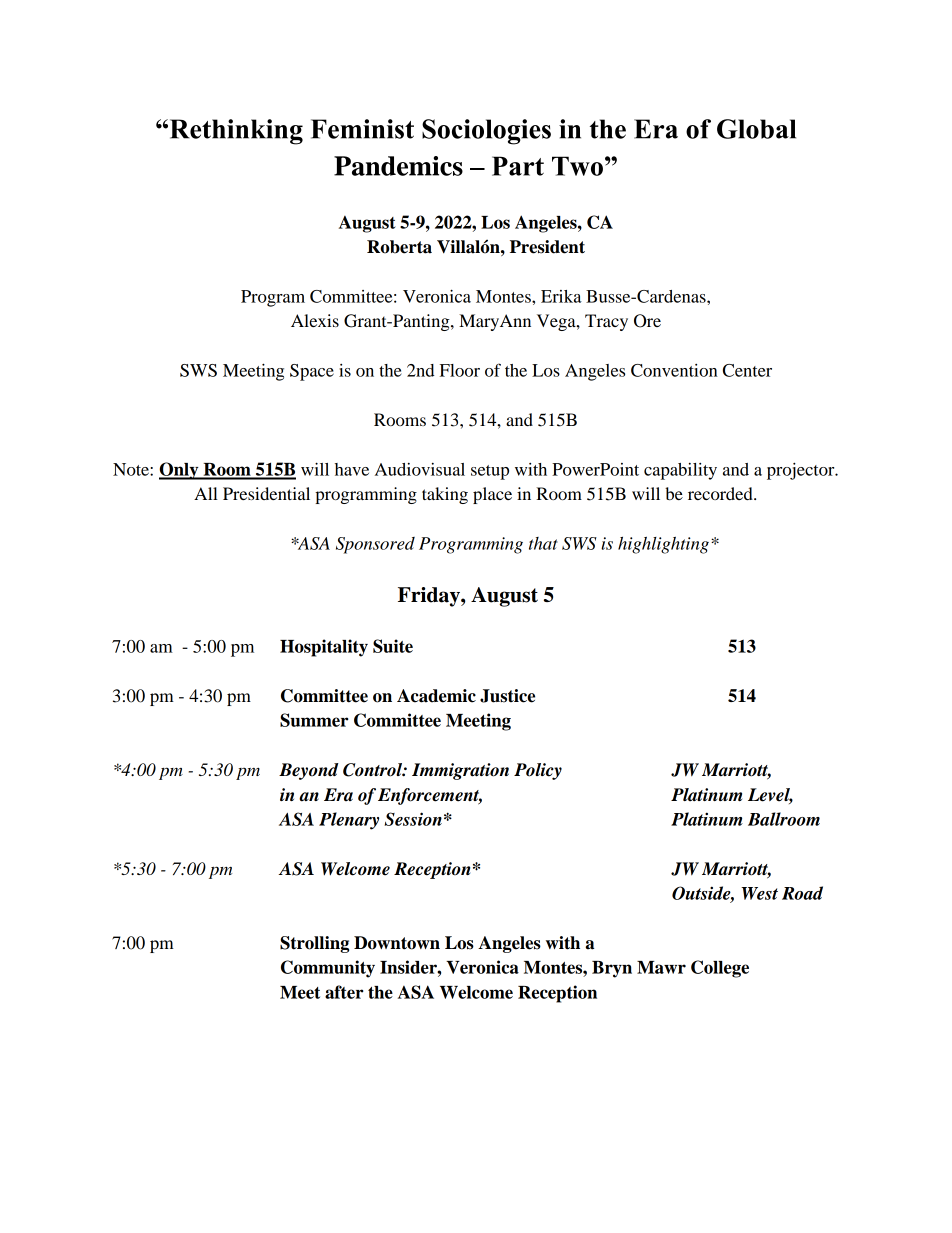 The image size is (952, 1233). Describe the element at coordinates (397, 943) in the screenshot. I see `Downtown` at that location.
